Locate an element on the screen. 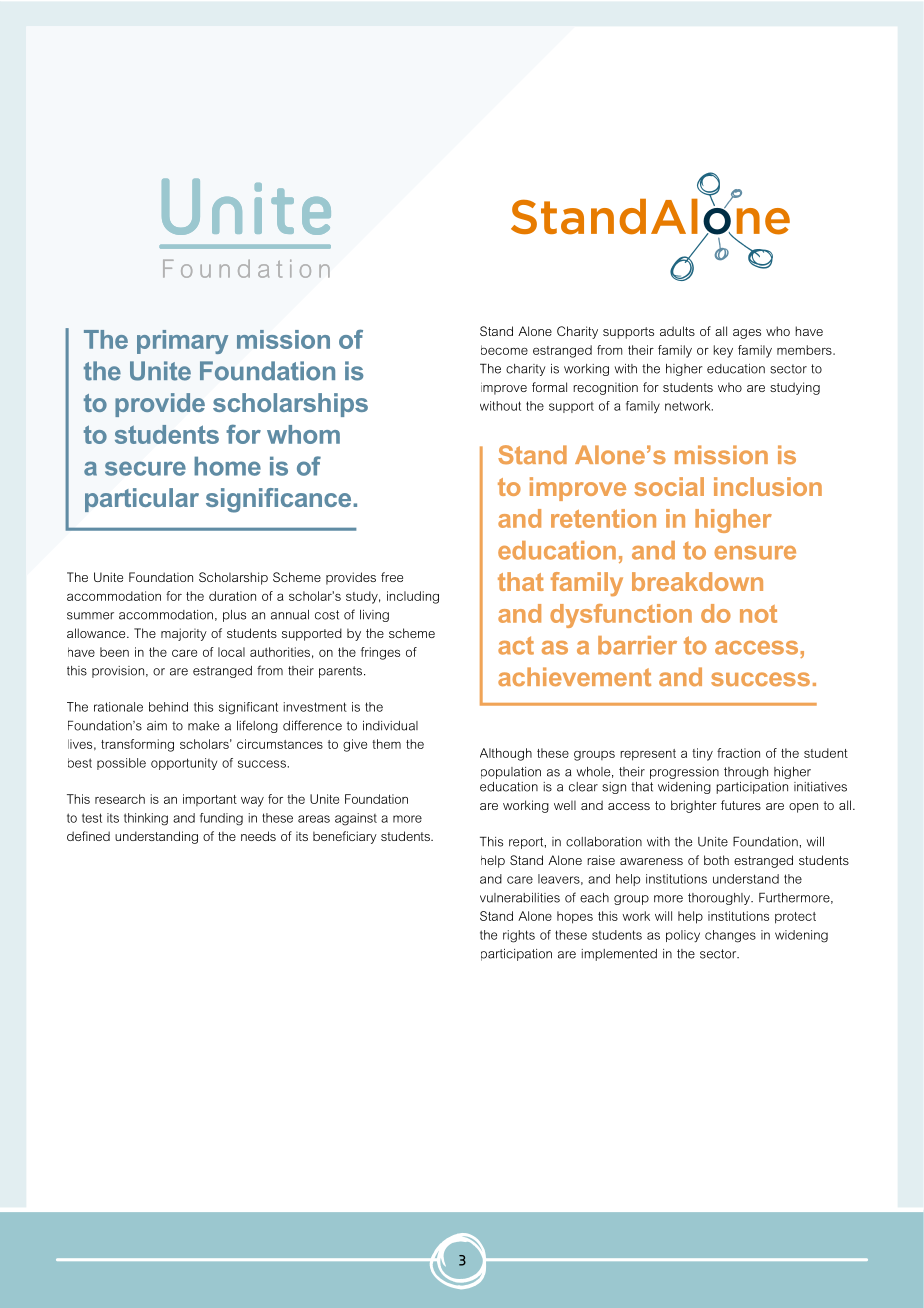  not is located at coordinates (758, 614).
